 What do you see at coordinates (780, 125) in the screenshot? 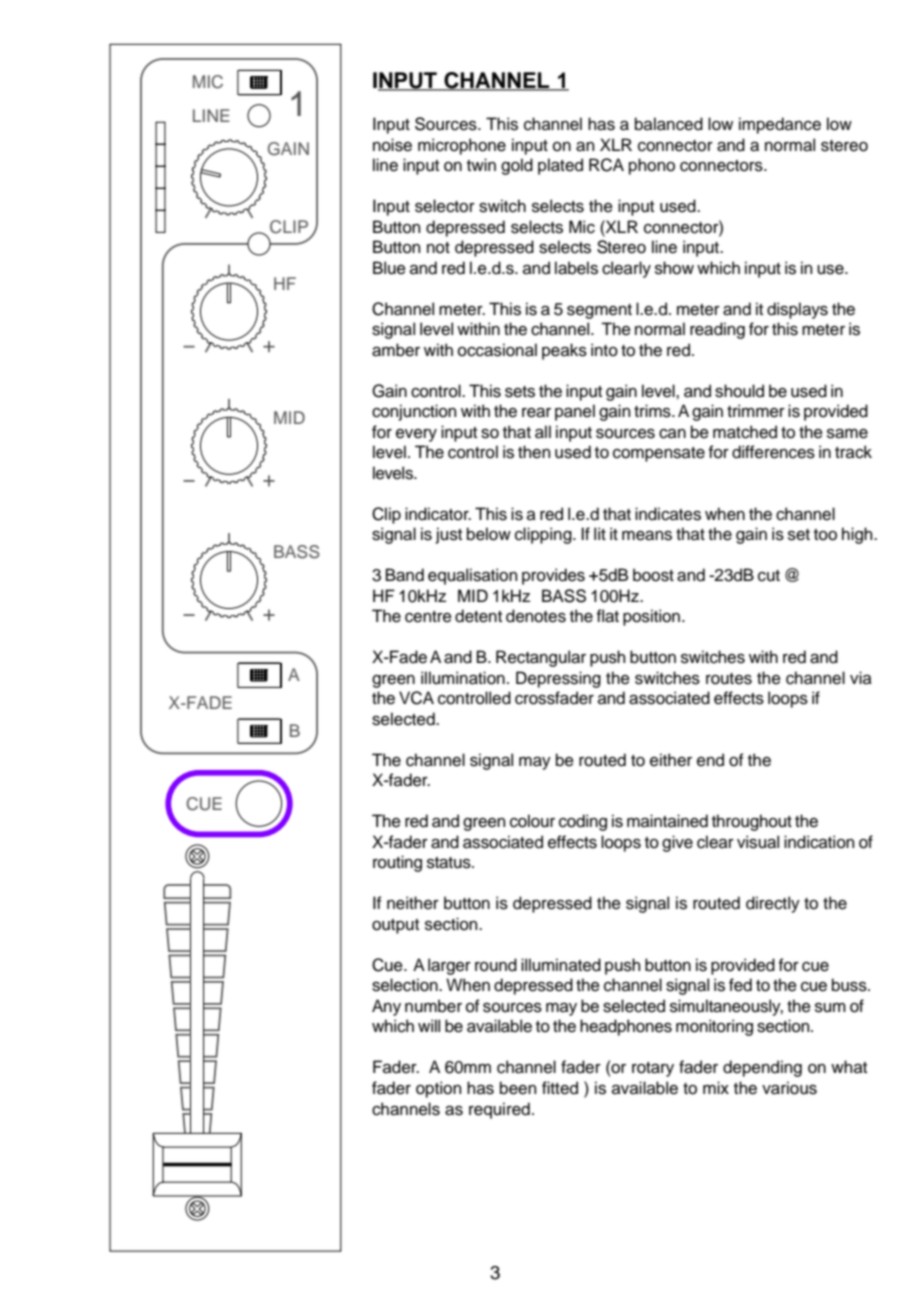
I see `impedance` at bounding box center [780, 125].
